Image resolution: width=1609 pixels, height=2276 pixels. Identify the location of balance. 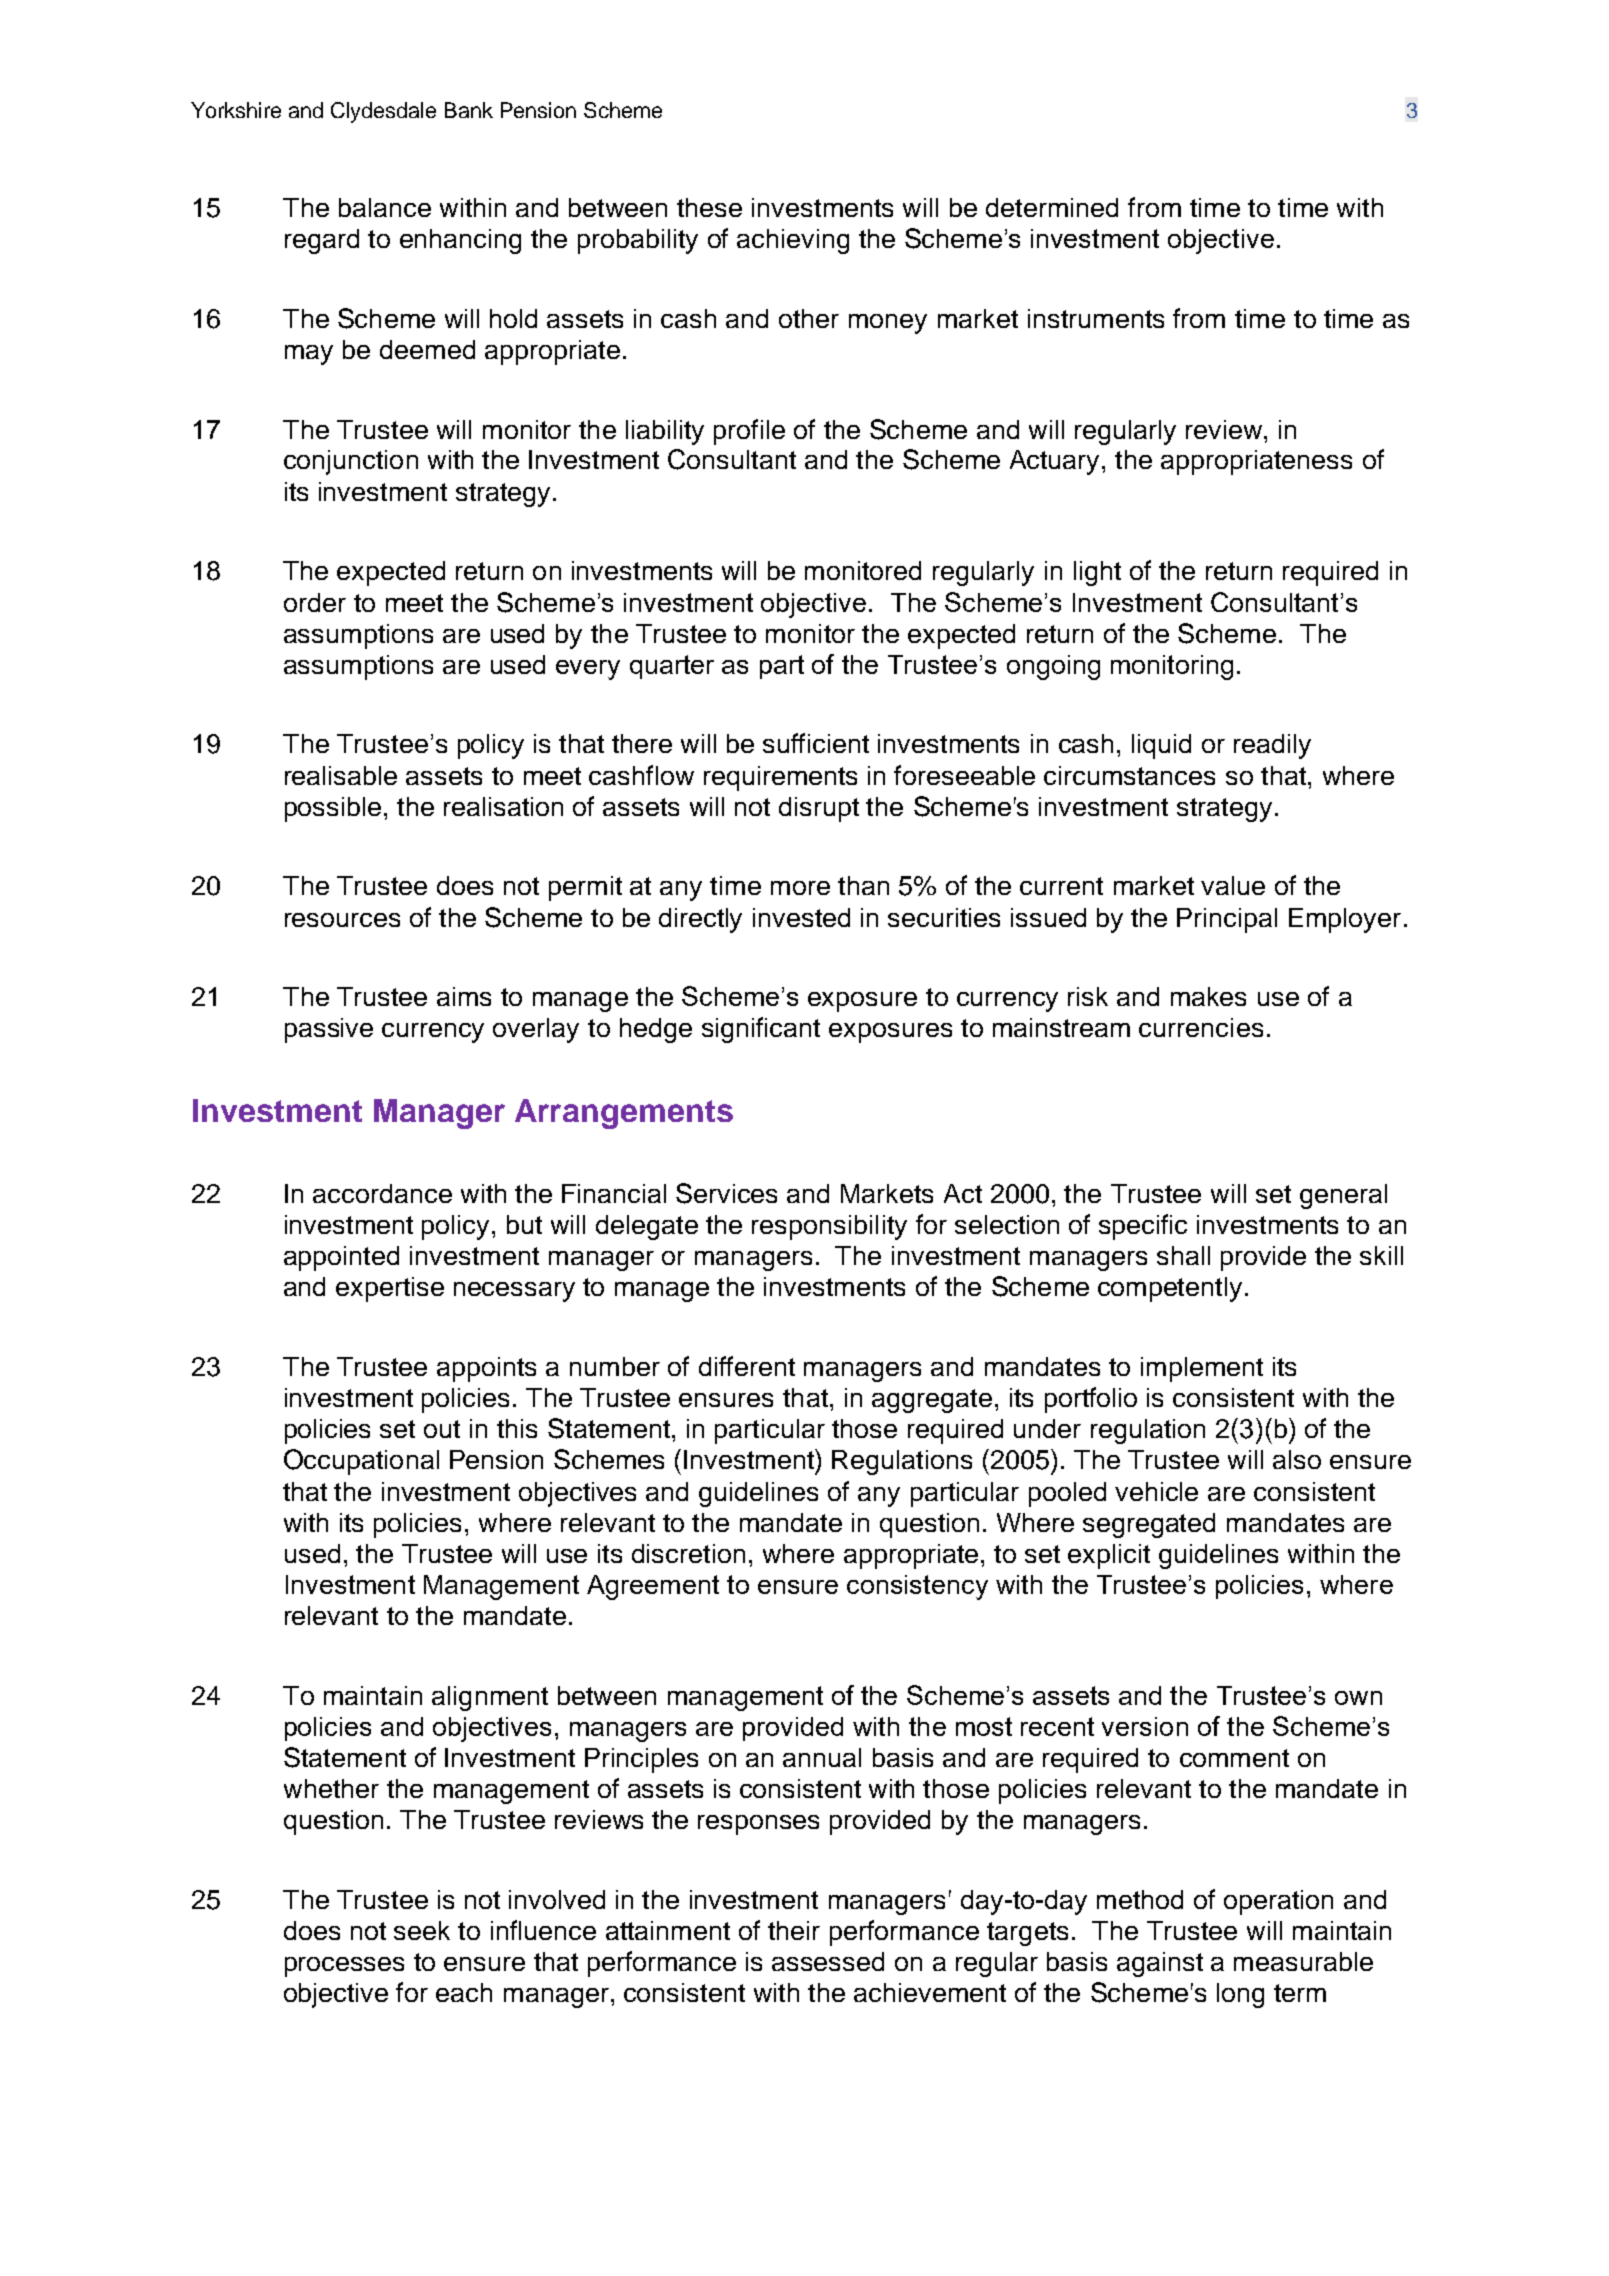
(385, 207).
